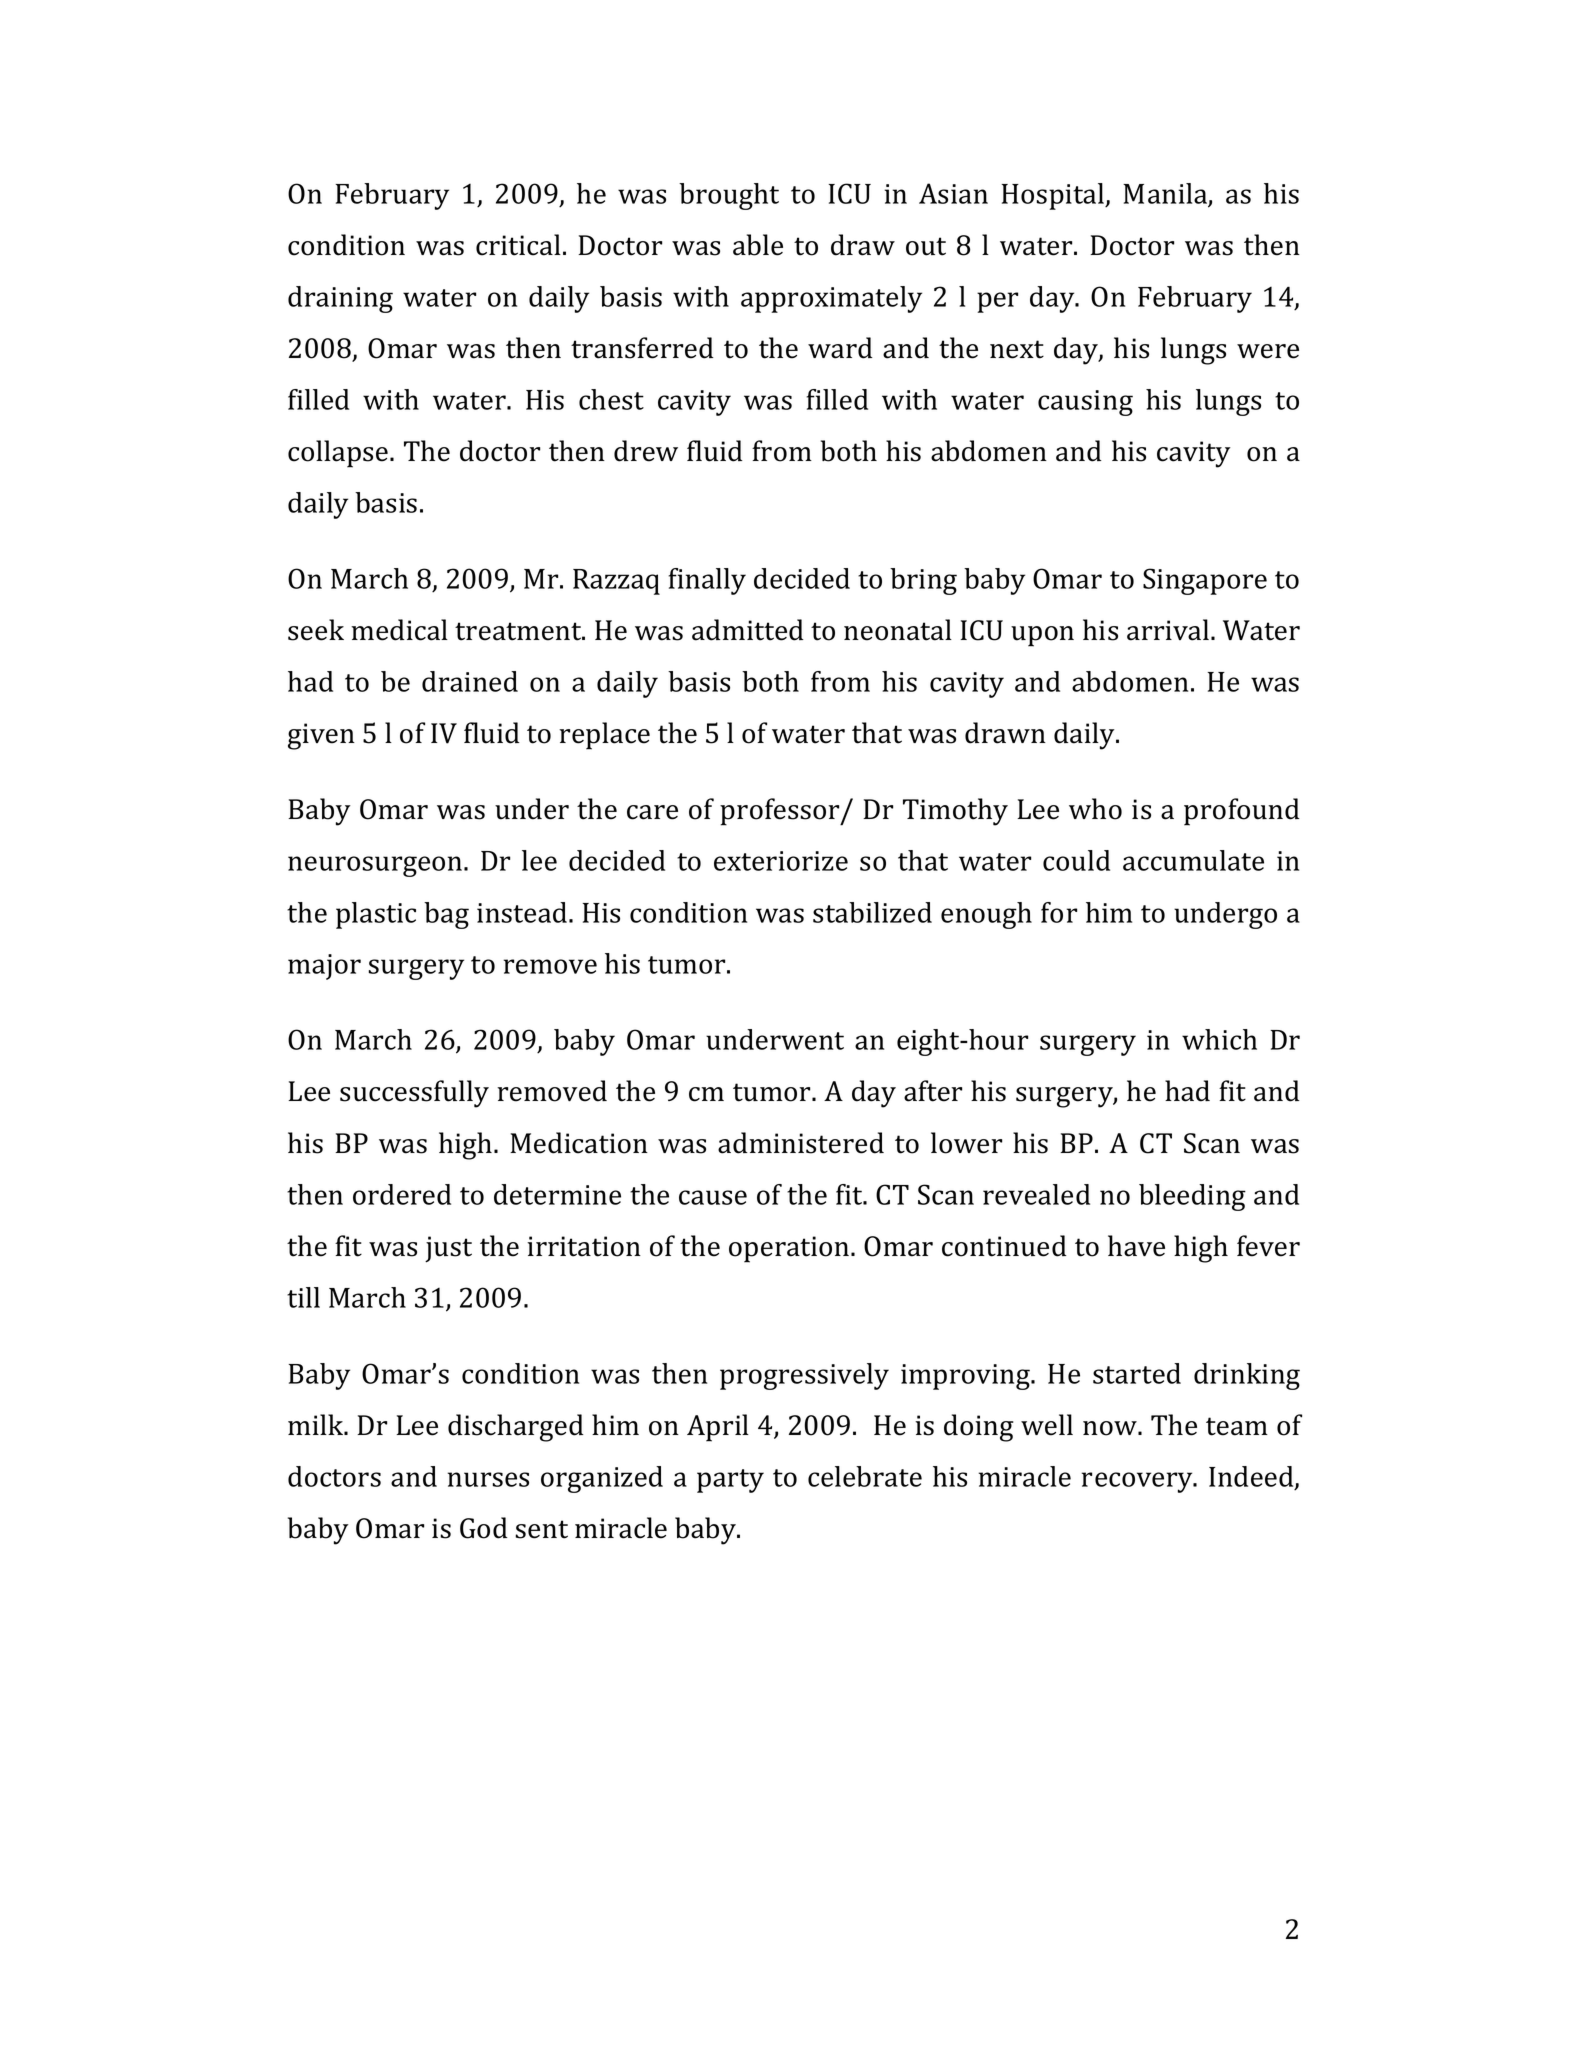  I want to click on accumulate, so click(1193, 860).
